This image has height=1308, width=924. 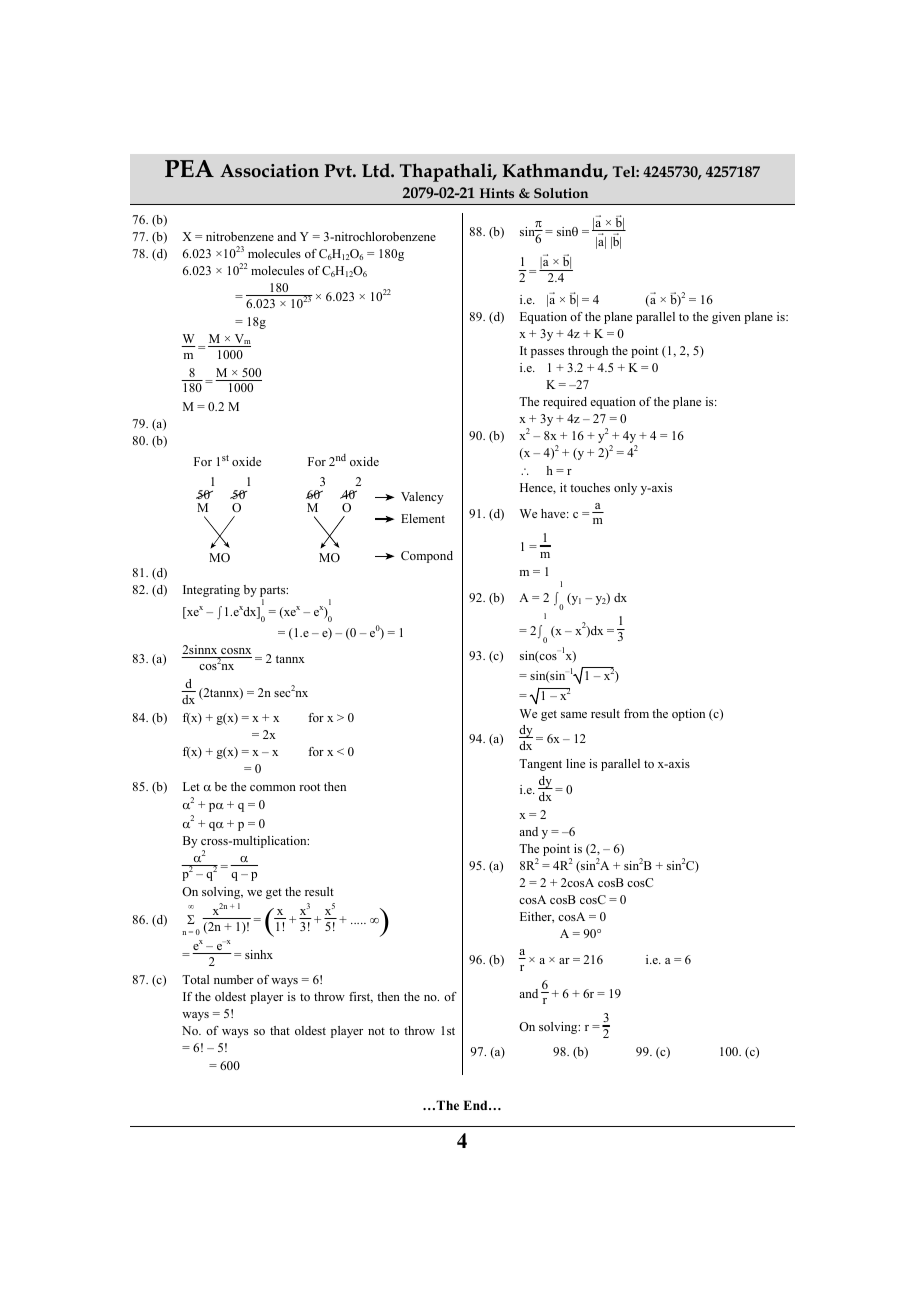 What do you see at coordinates (280, 1030) in the image?
I see `that` at bounding box center [280, 1030].
